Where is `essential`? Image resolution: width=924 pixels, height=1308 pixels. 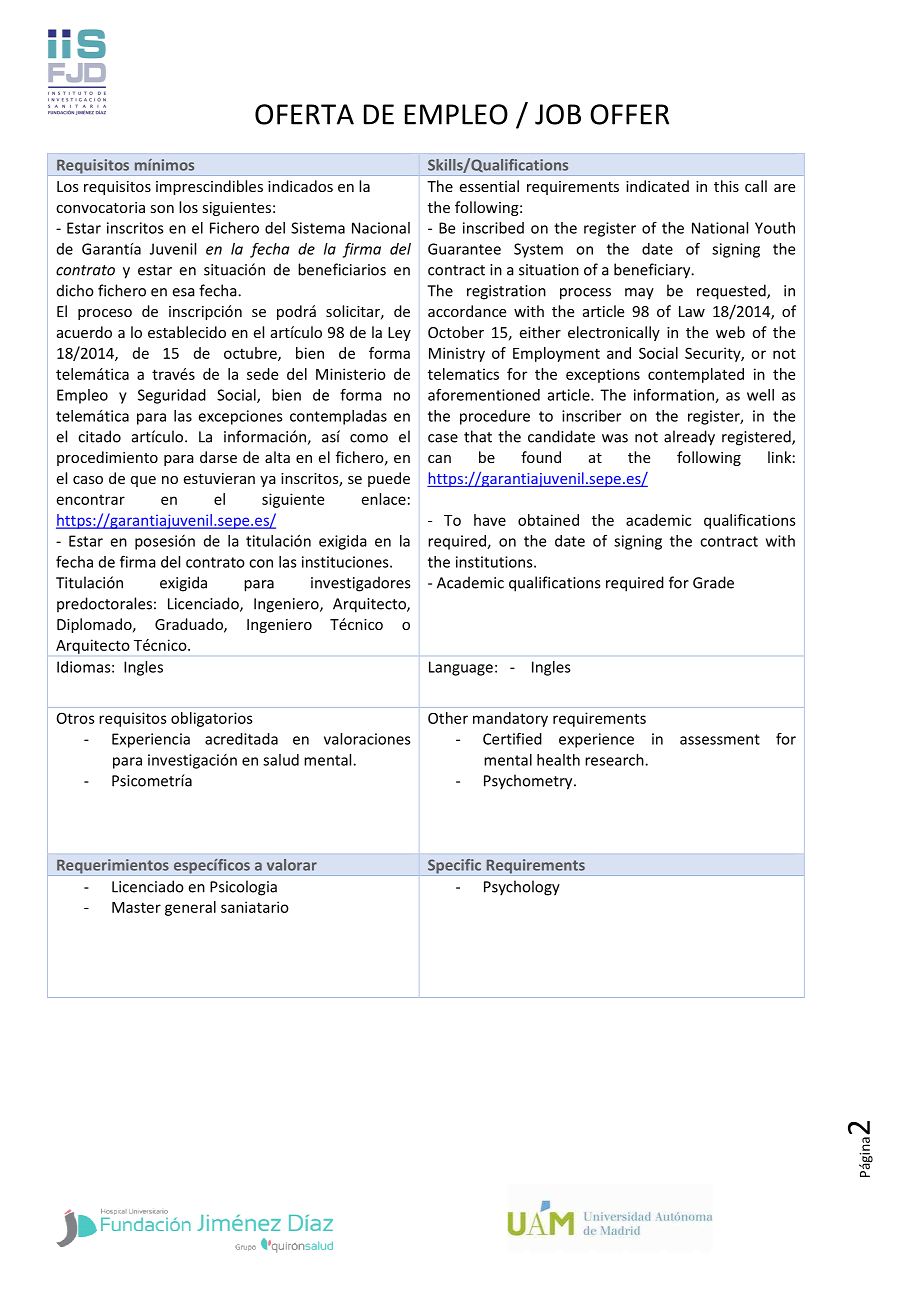
essential is located at coordinates (489, 186).
